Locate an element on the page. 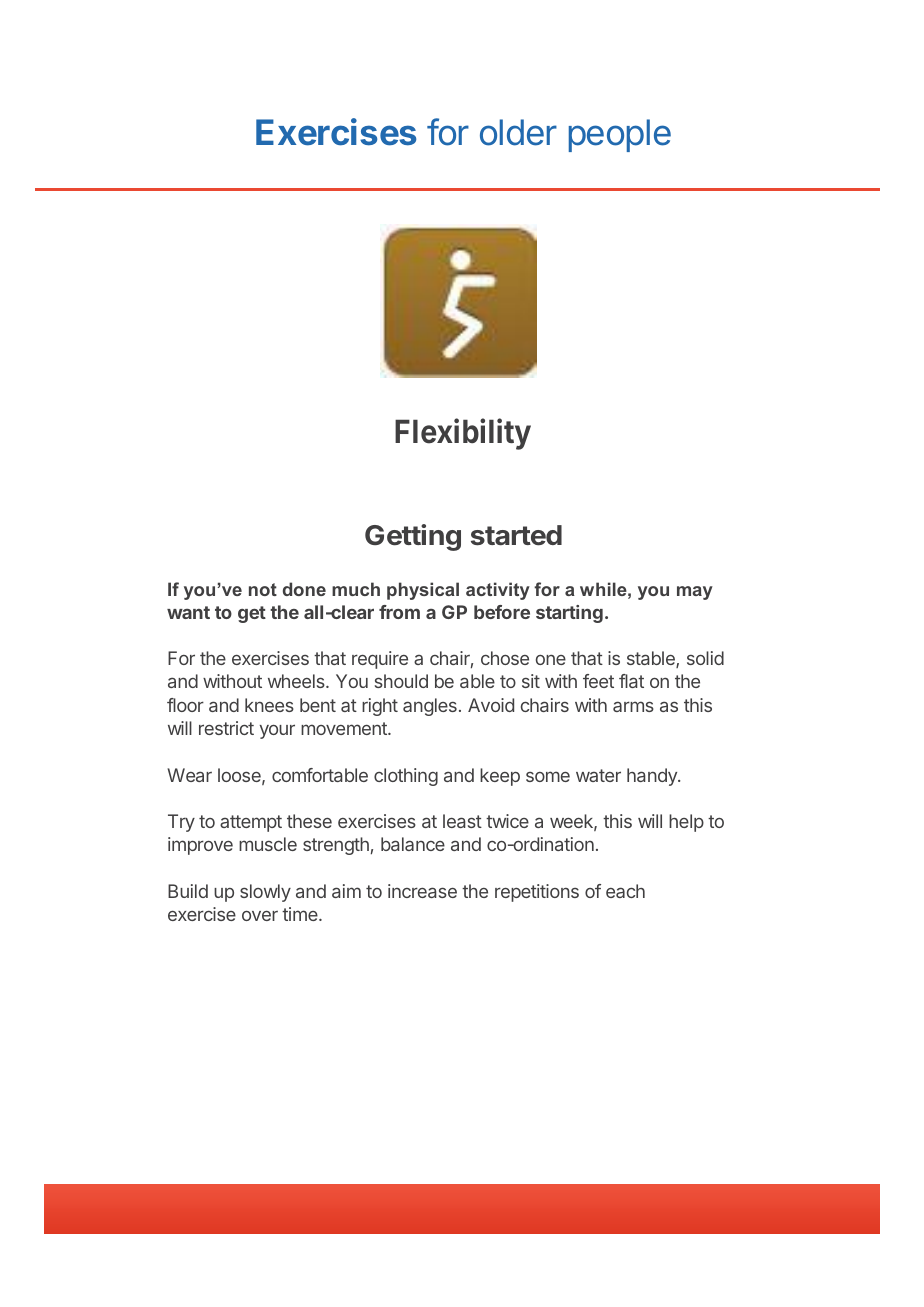  older is located at coordinates (518, 132).
